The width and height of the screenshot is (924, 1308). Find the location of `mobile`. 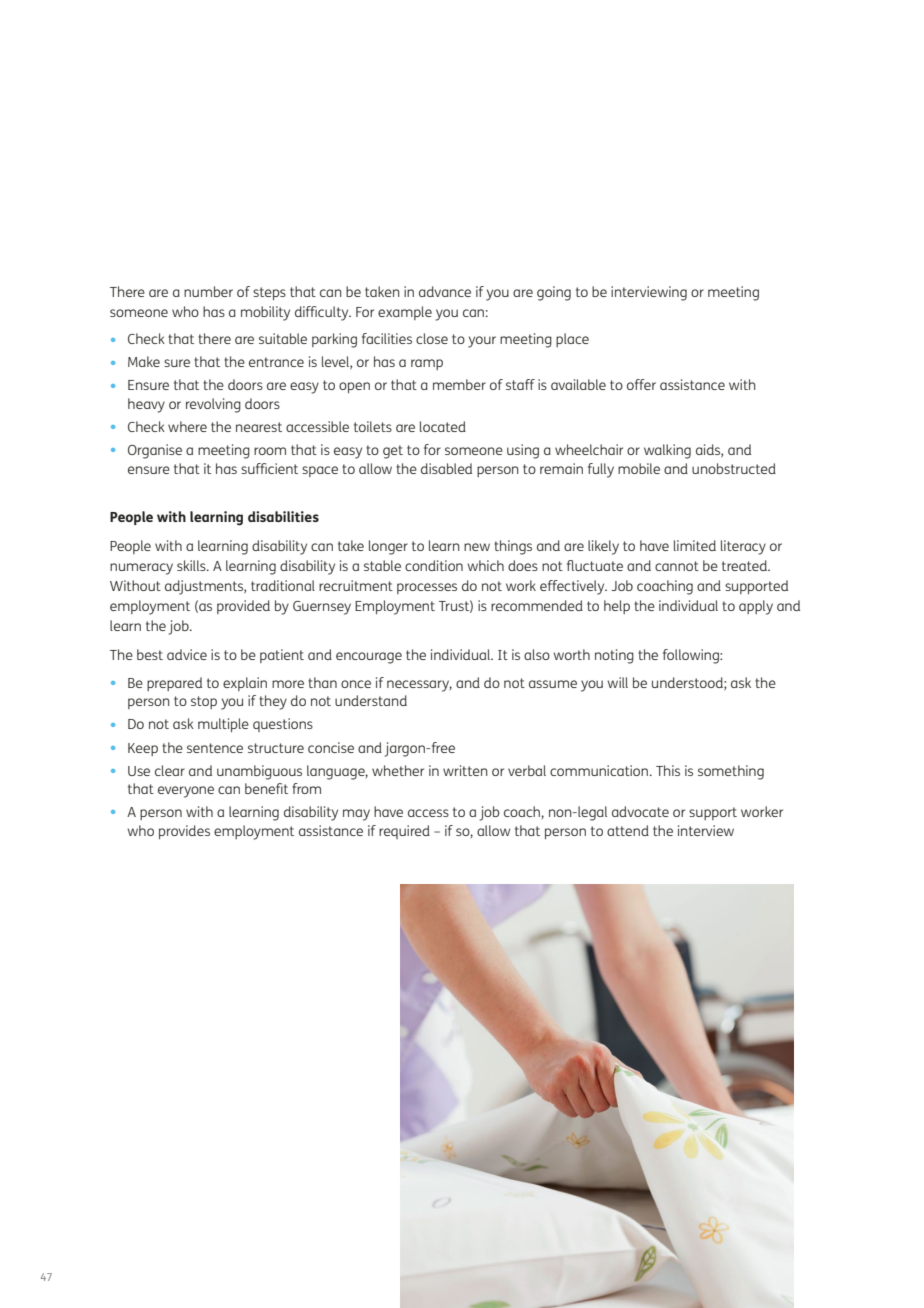

mobile is located at coordinates (639, 468).
